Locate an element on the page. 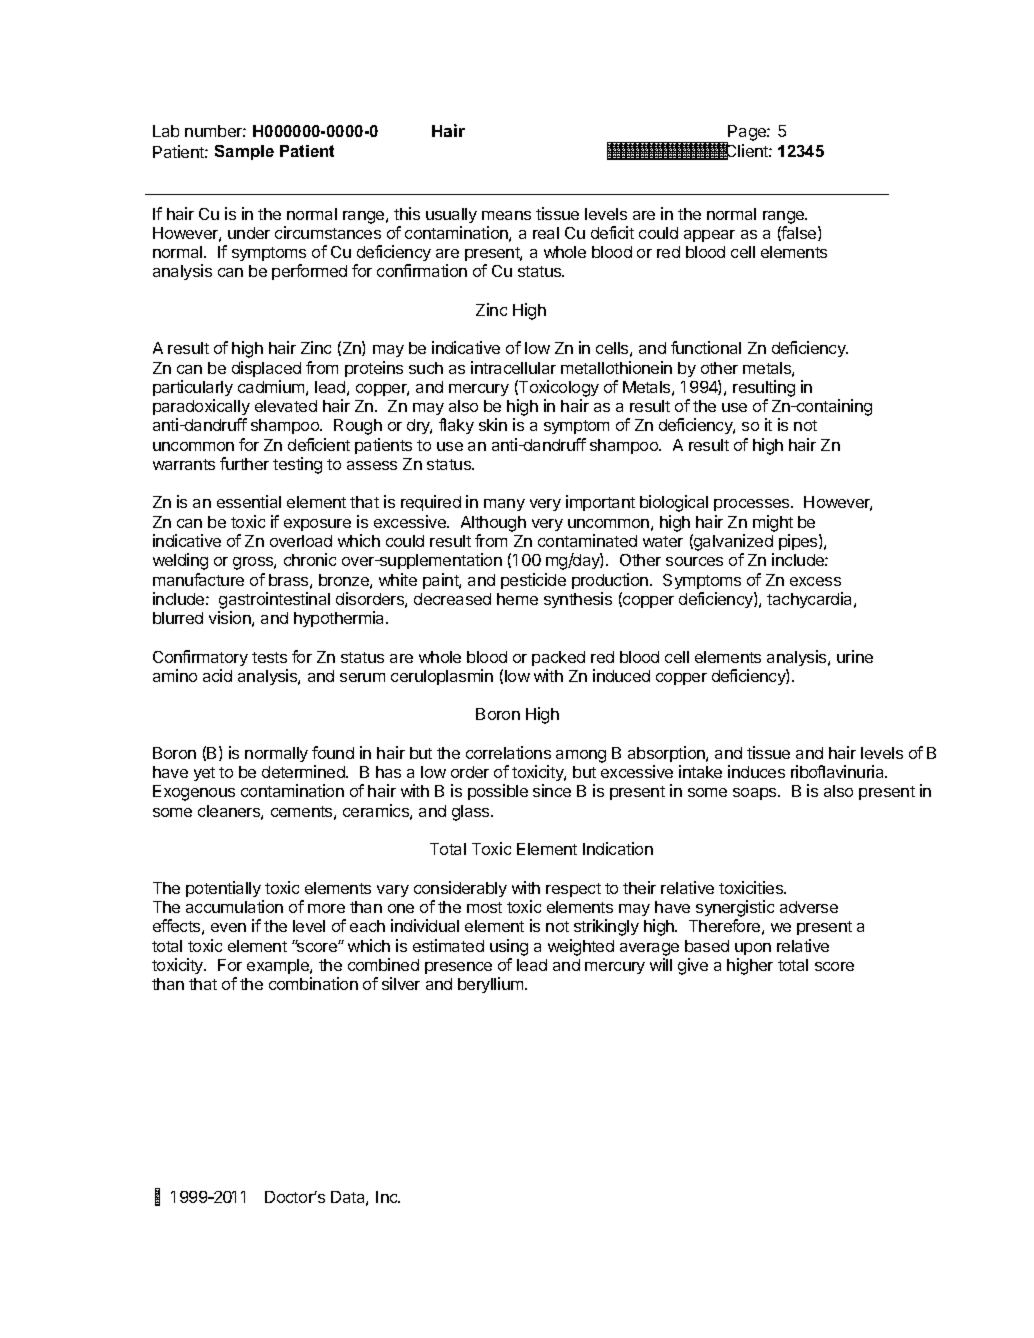 The width and height of the page is (1034, 1338). yet is located at coordinates (204, 774).
